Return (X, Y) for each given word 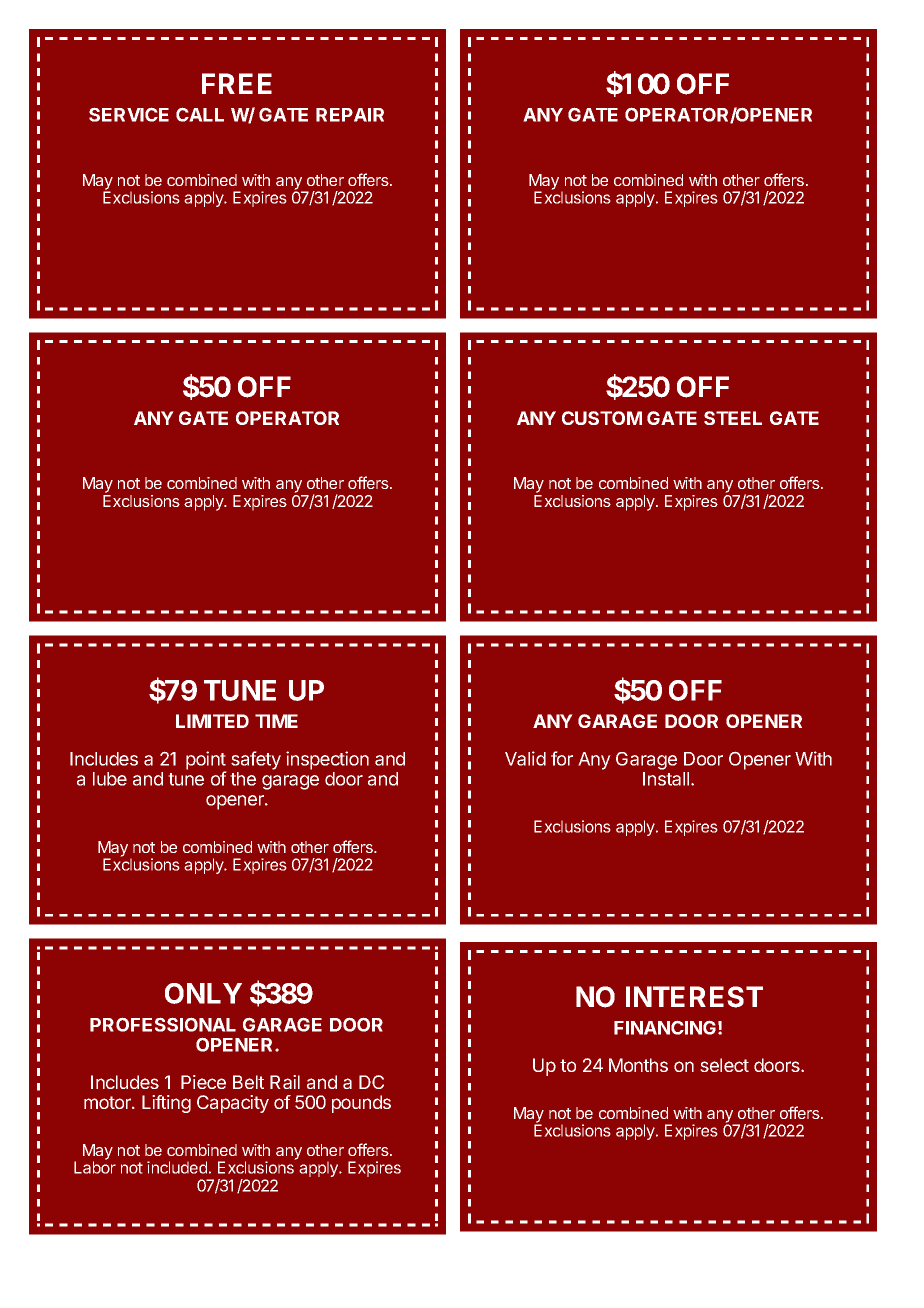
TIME (276, 721)
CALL (200, 114)
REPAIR (350, 115)
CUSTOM (602, 418)
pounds (361, 1104)
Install (667, 779)
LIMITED (212, 721)
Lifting (166, 1104)
